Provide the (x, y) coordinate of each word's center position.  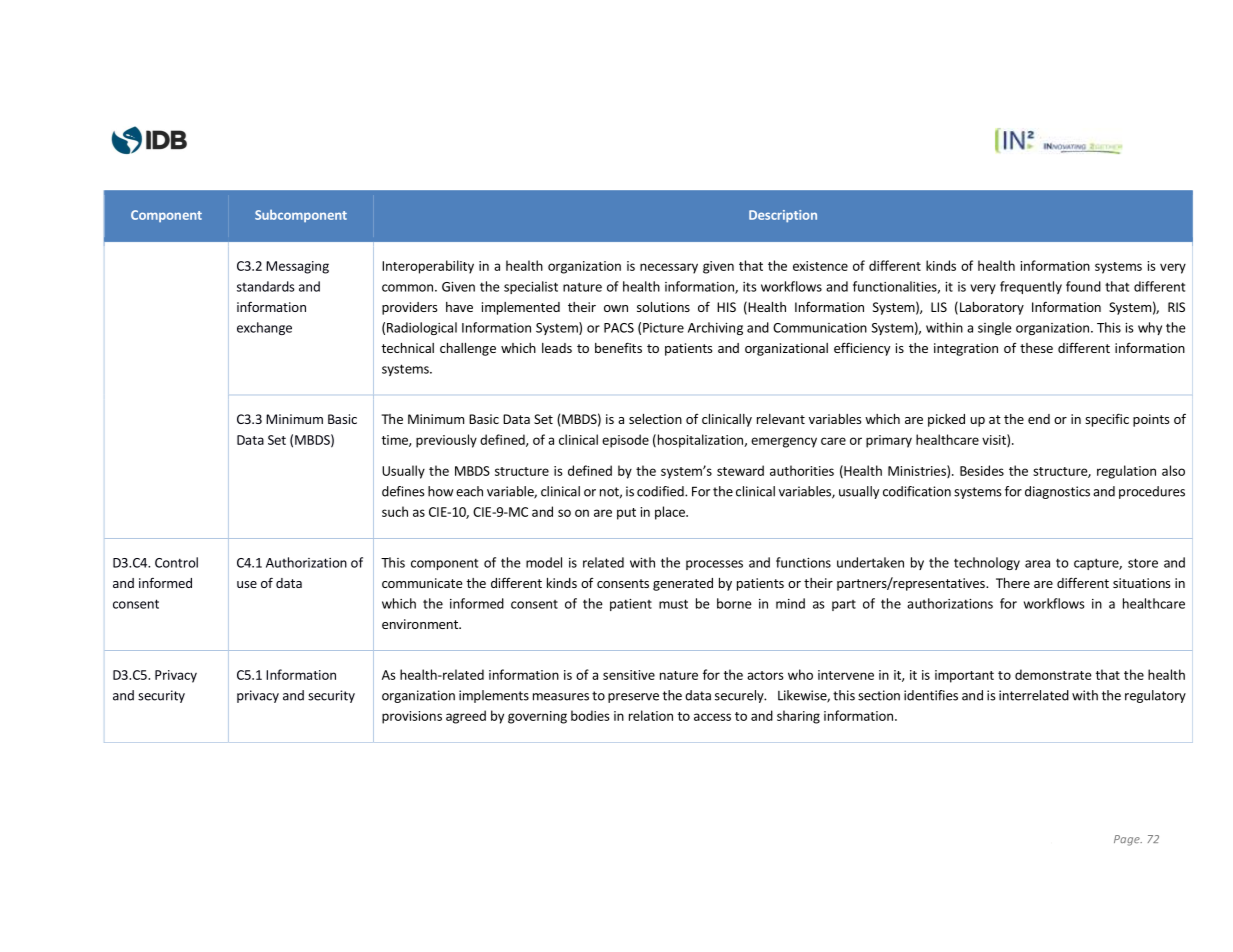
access (712, 717)
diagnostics (1057, 492)
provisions (412, 717)
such (395, 511)
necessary (669, 268)
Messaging (297, 267)
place (671, 513)
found (1083, 286)
